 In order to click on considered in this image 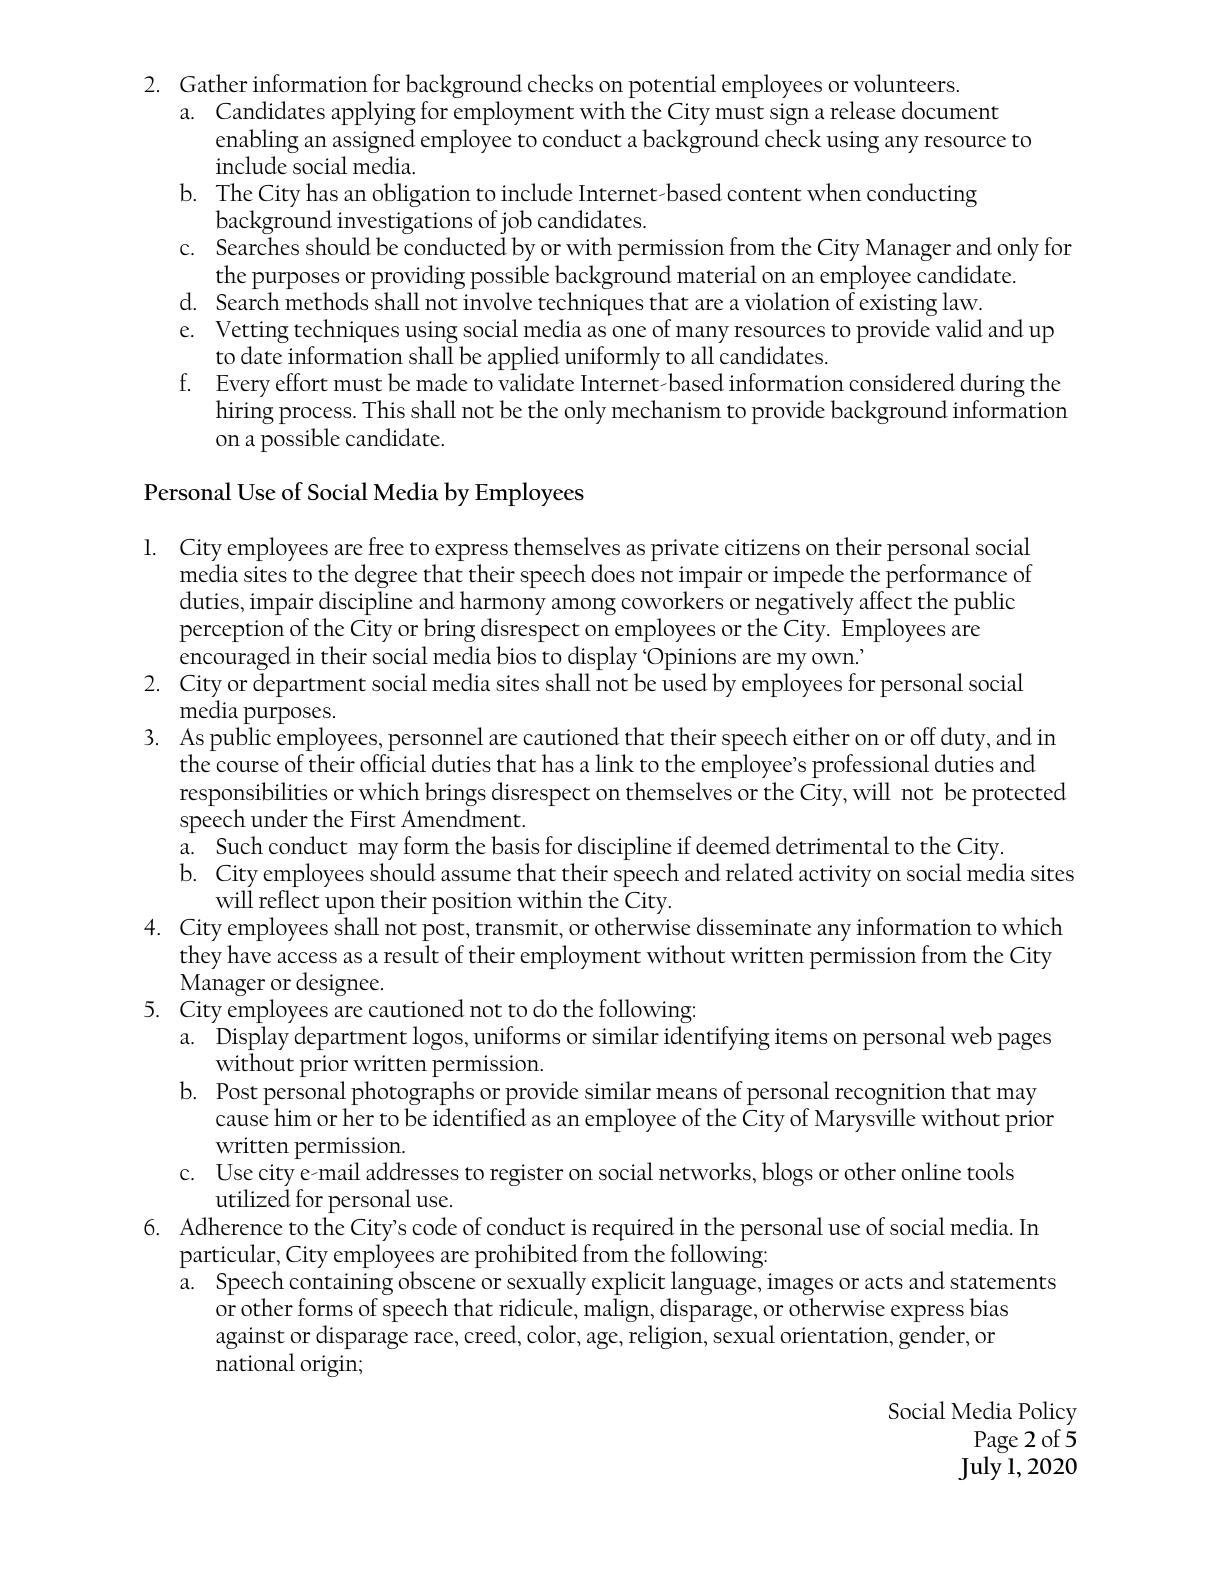, I will do `click(902, 382)`.
